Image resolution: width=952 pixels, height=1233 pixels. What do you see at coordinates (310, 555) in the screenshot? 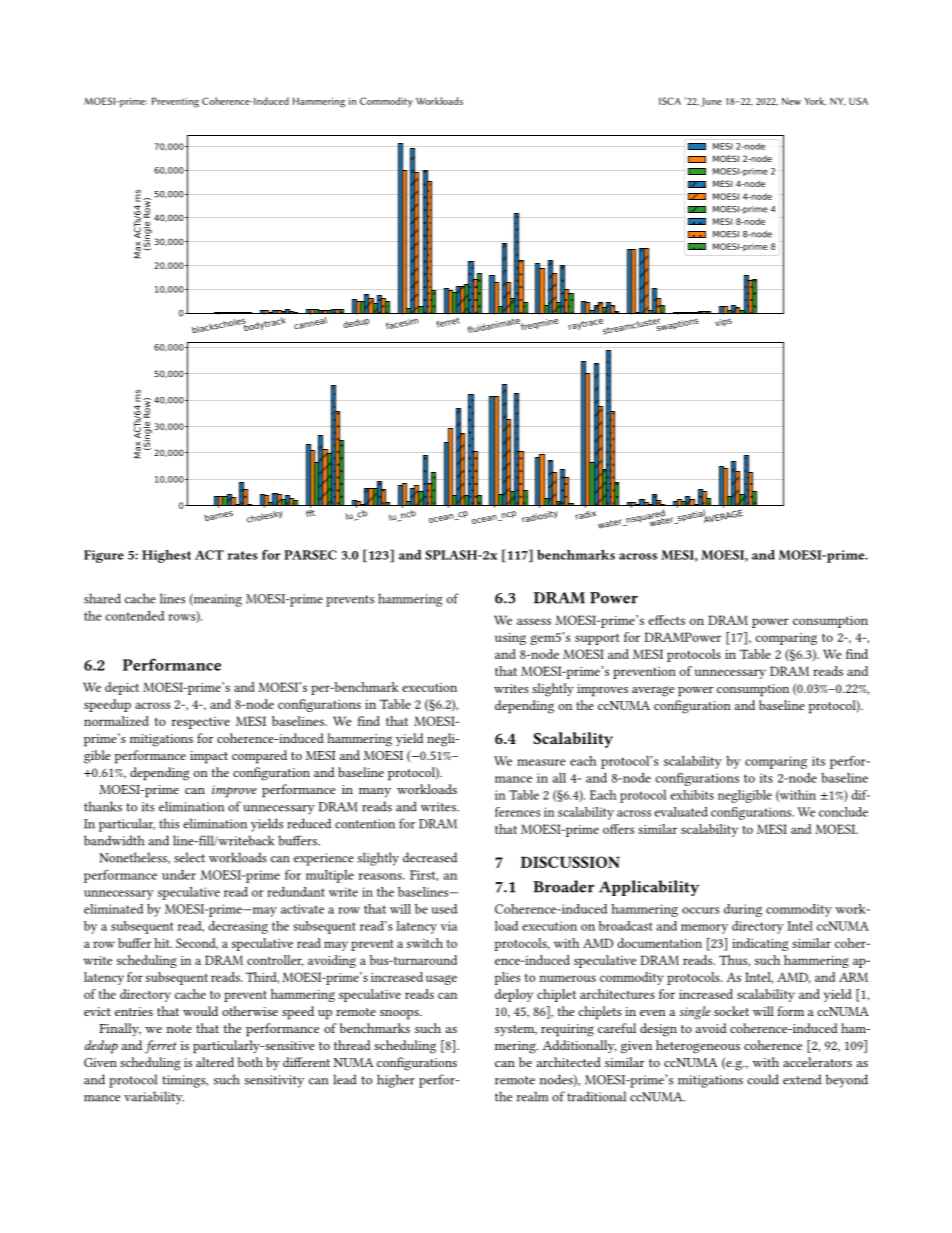
I see `PARSEC` at bounding box center [310, 555].
